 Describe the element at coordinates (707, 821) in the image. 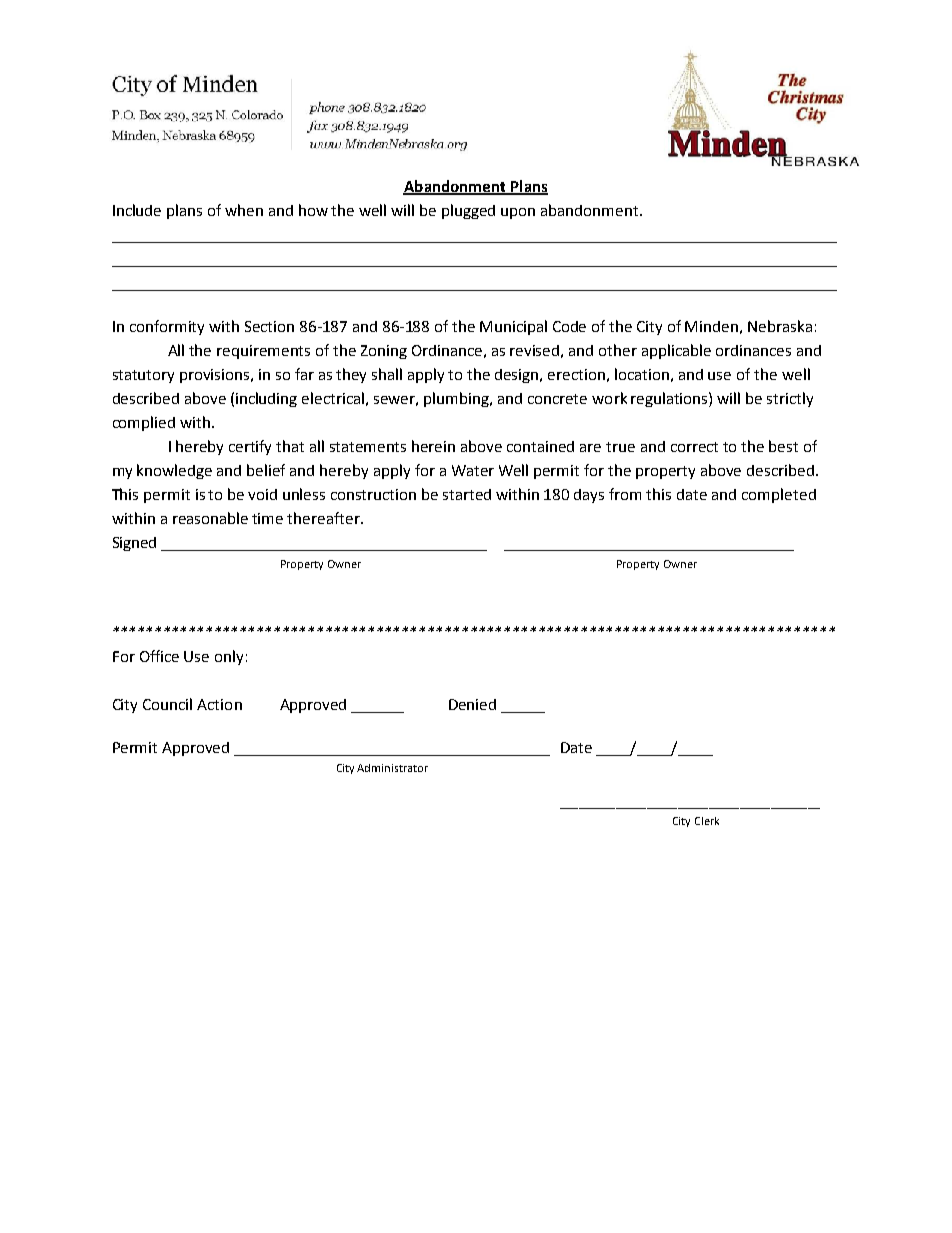

I see `Clerk` at that location.
